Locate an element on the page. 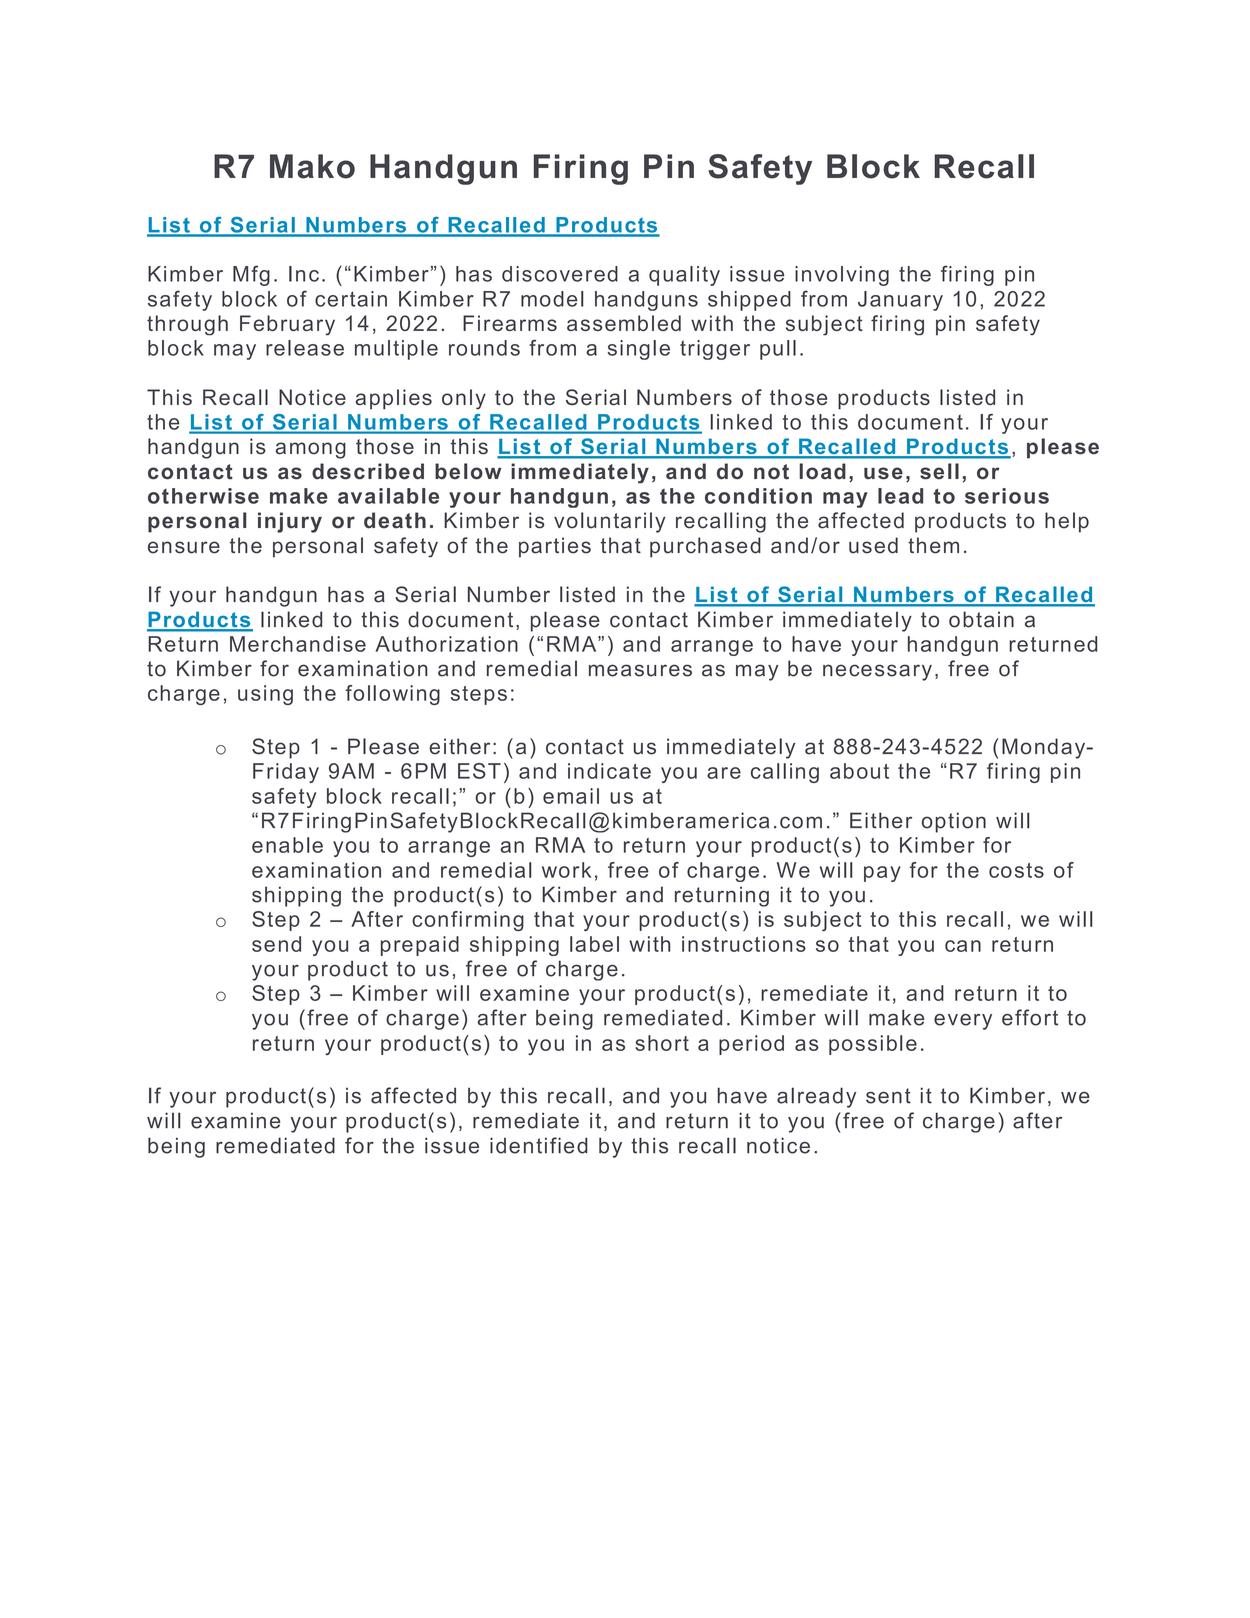  Mako is located at coordinates (312, 166).
